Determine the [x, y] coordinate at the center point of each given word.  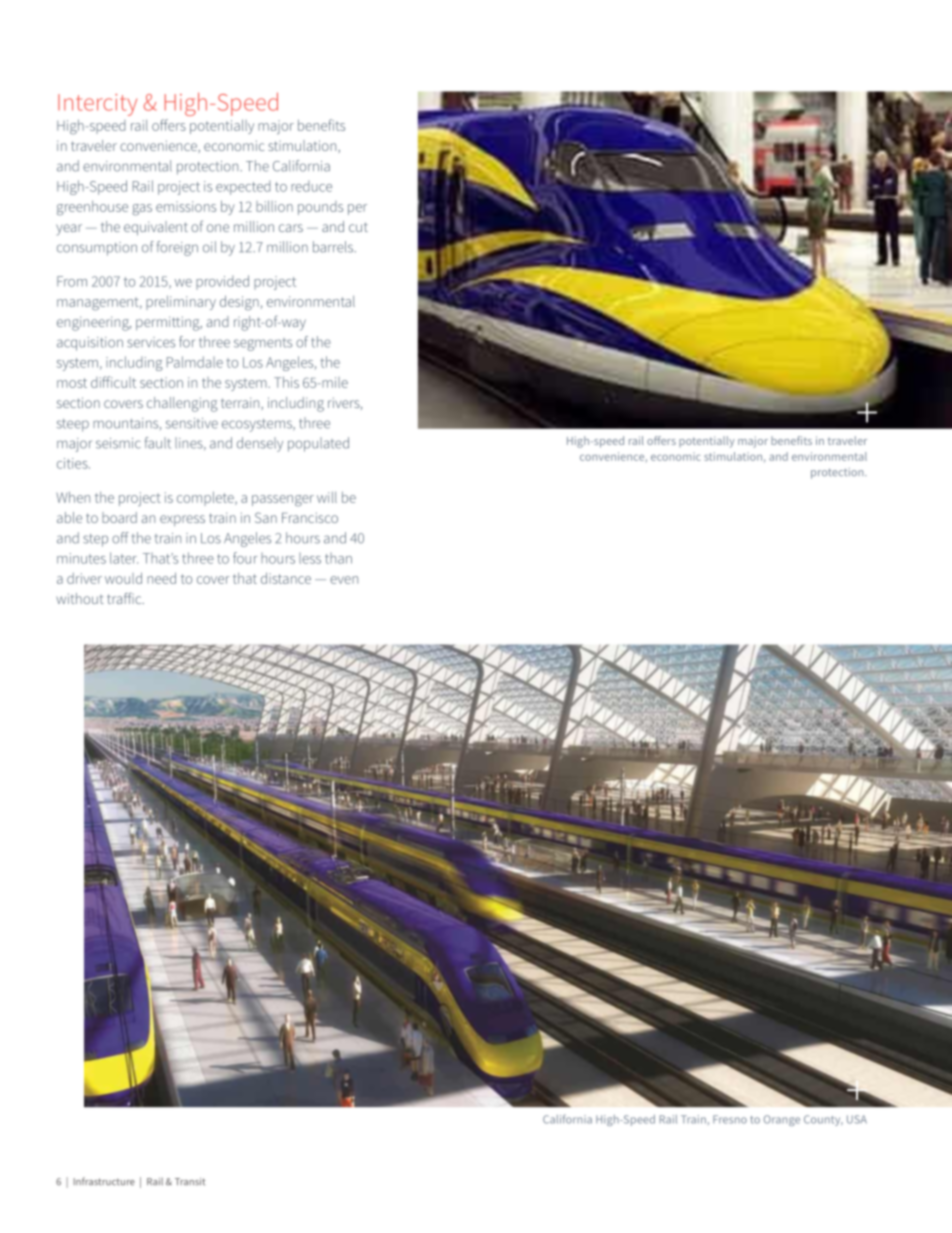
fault [158, 443]
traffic [125, 598]
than [338, 558]
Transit [190, 1182]
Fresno [730, 1119]
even [344, 580]
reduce [311, 186]
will [327, 497]
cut [358, 227]
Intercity [97, 105]
